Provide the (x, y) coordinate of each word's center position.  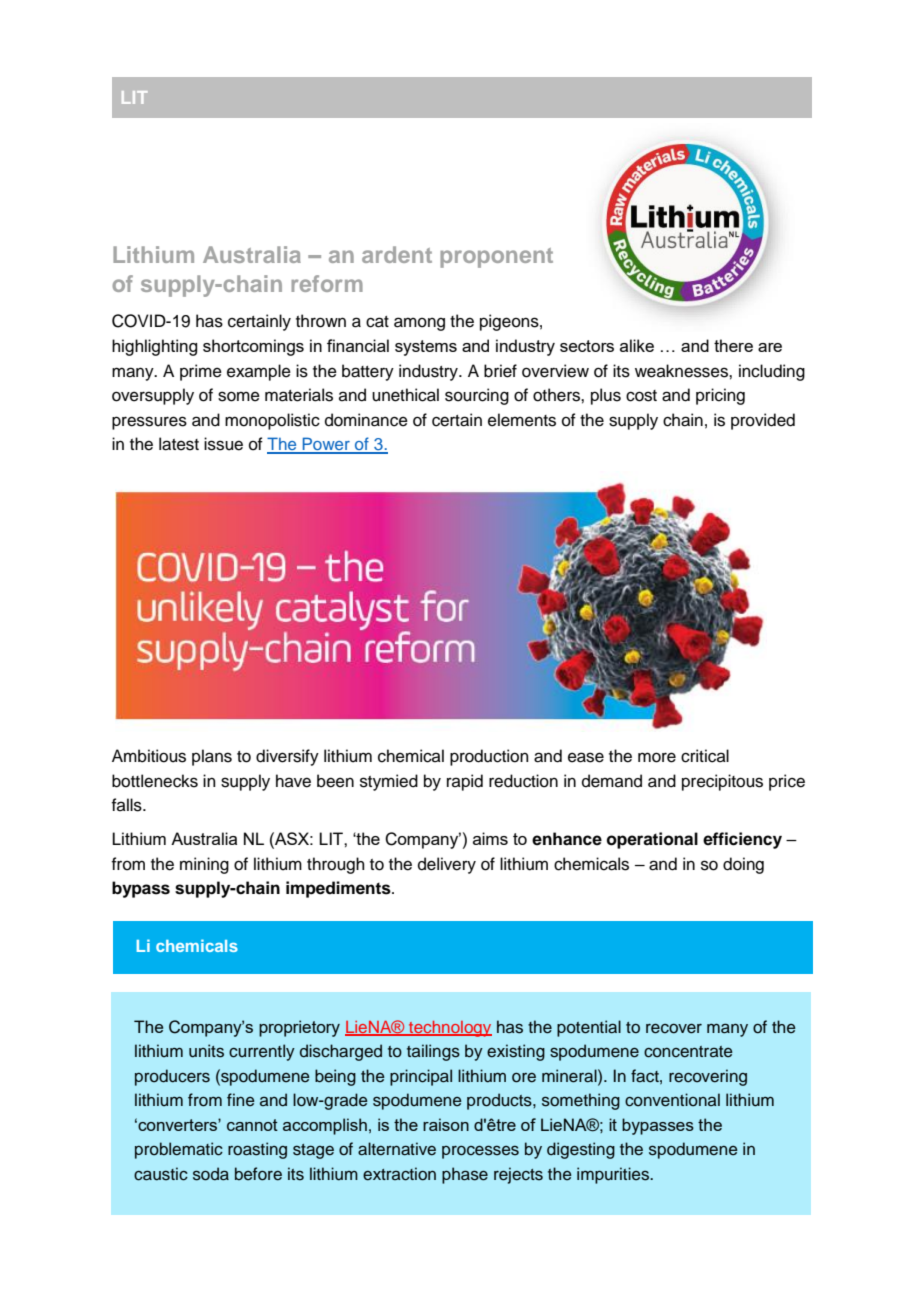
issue (223, 444)
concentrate (688, 1052)
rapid (465, 782)
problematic (179, 1150)
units (206, 1051)
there (733, 345)
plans (212, 757)
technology (449, 1029)
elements (522, 420)
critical (705, 756)
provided (763, 421)
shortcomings (253, 347)
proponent (496, 258)
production (489, 757)
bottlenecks (155, 781)
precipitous (722, 782)
